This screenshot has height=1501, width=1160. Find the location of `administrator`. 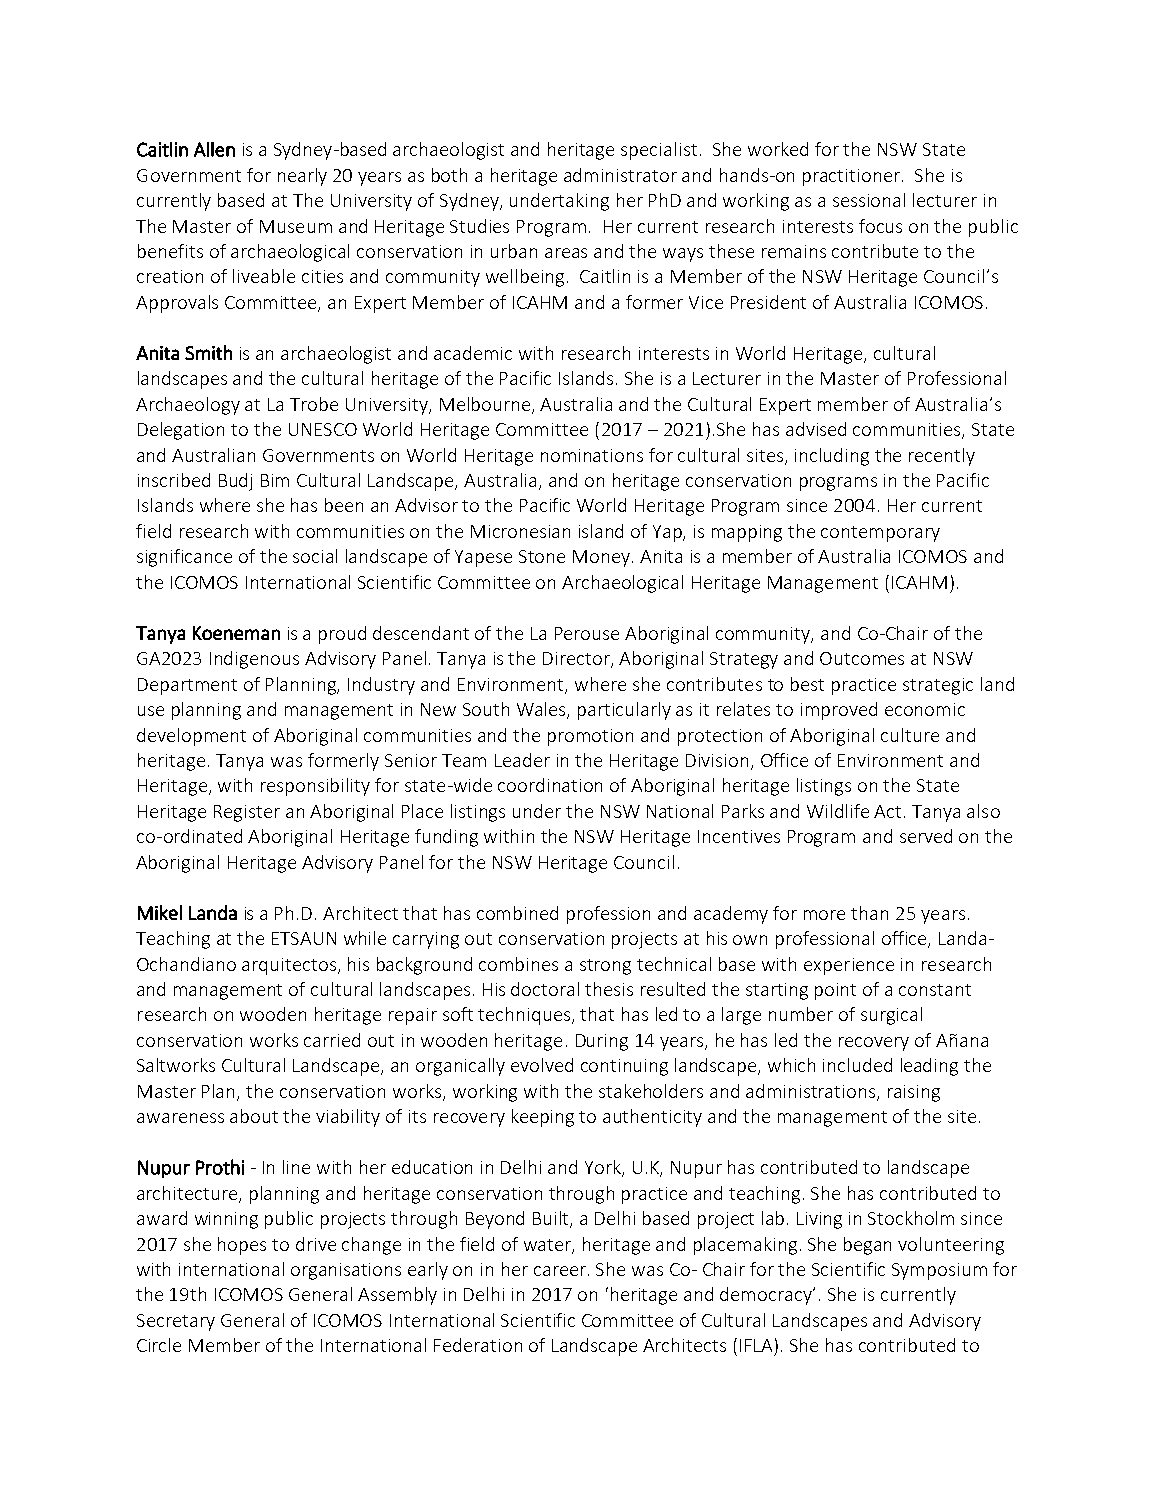

administrator is located at coordinates (620, 175).
